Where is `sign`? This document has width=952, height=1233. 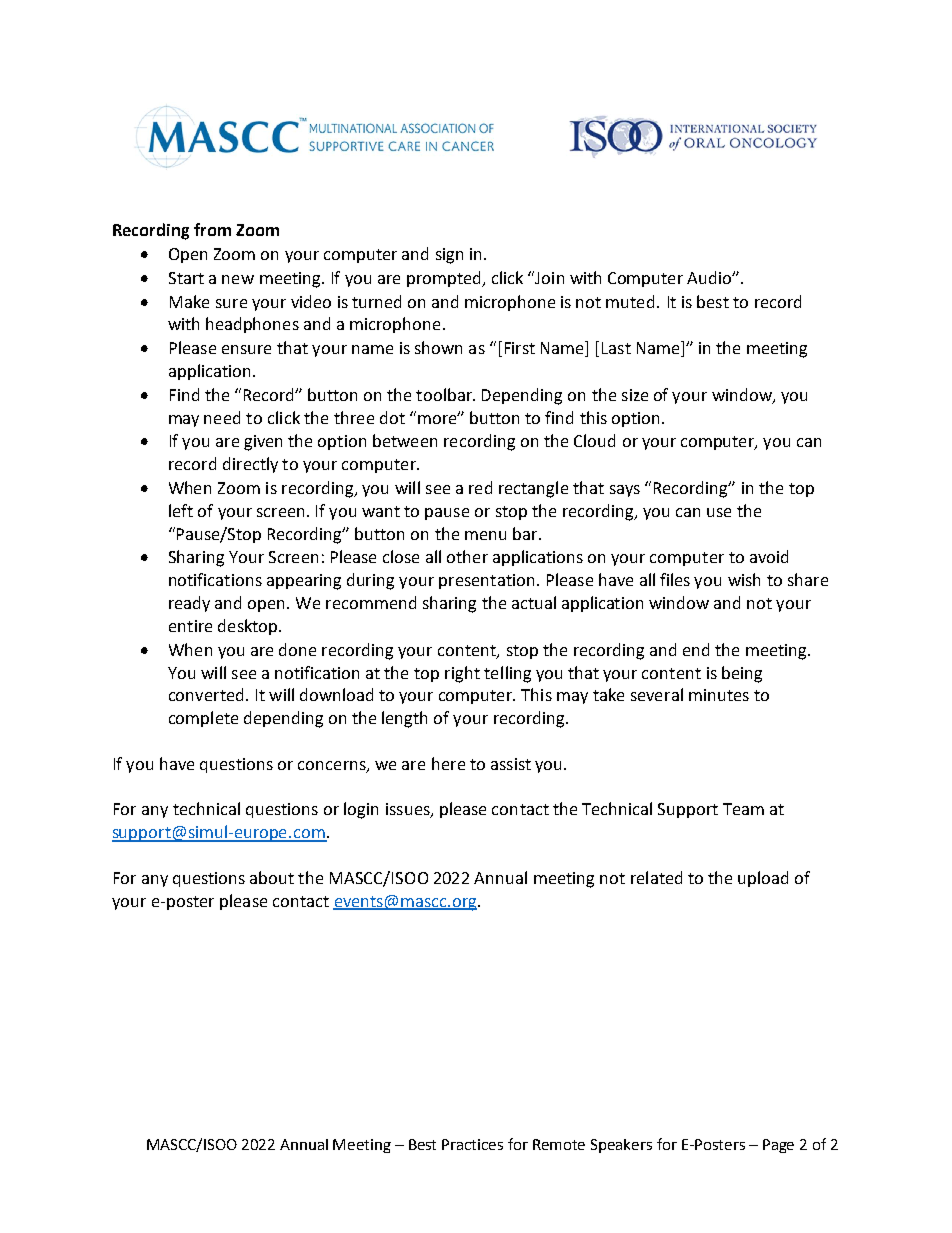 sign is located at coordinates (449, 256).
